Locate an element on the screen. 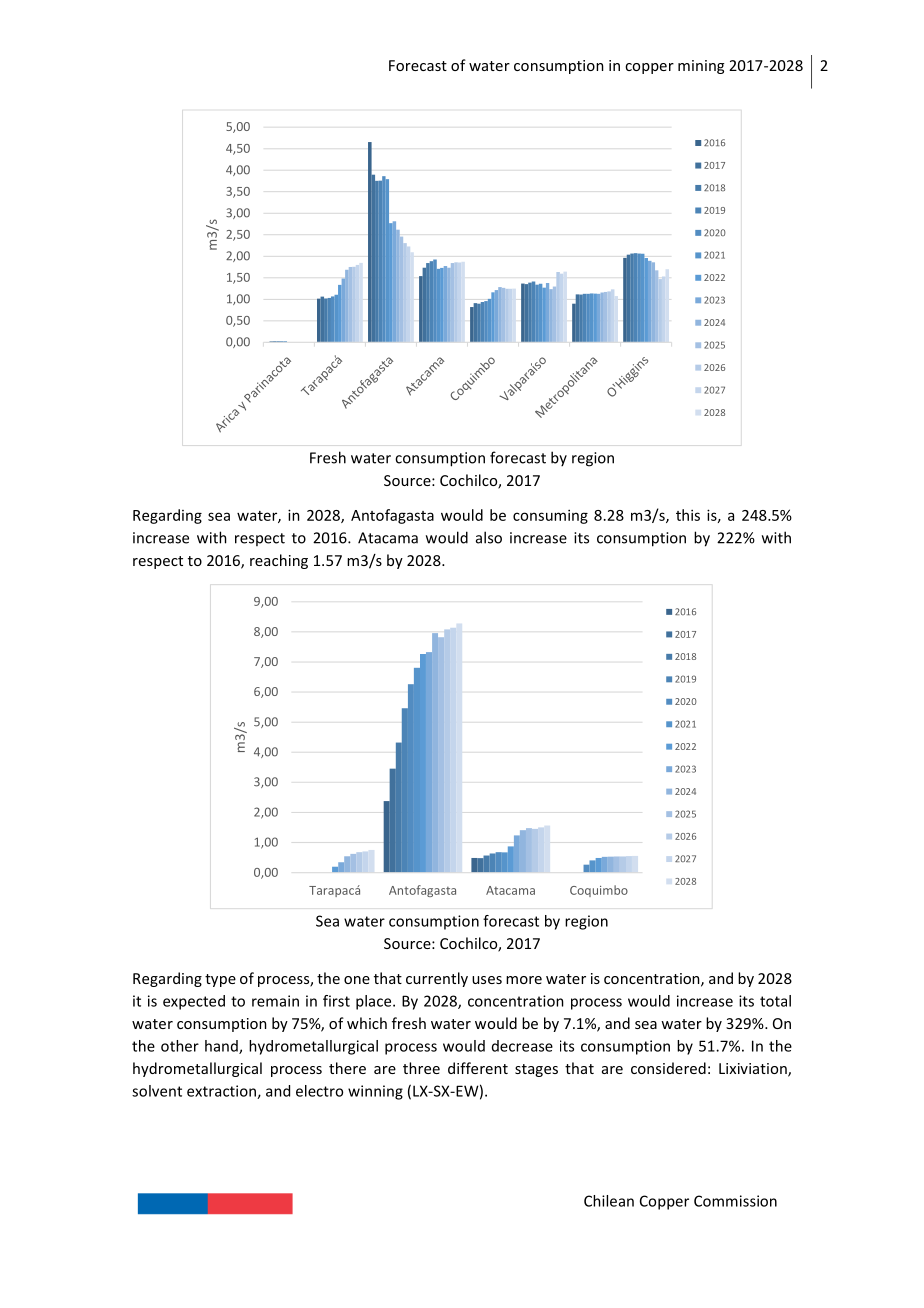 Image resolution: width=924 pixels, height=1308 pixels. this is located at coordinates (688, 515).
